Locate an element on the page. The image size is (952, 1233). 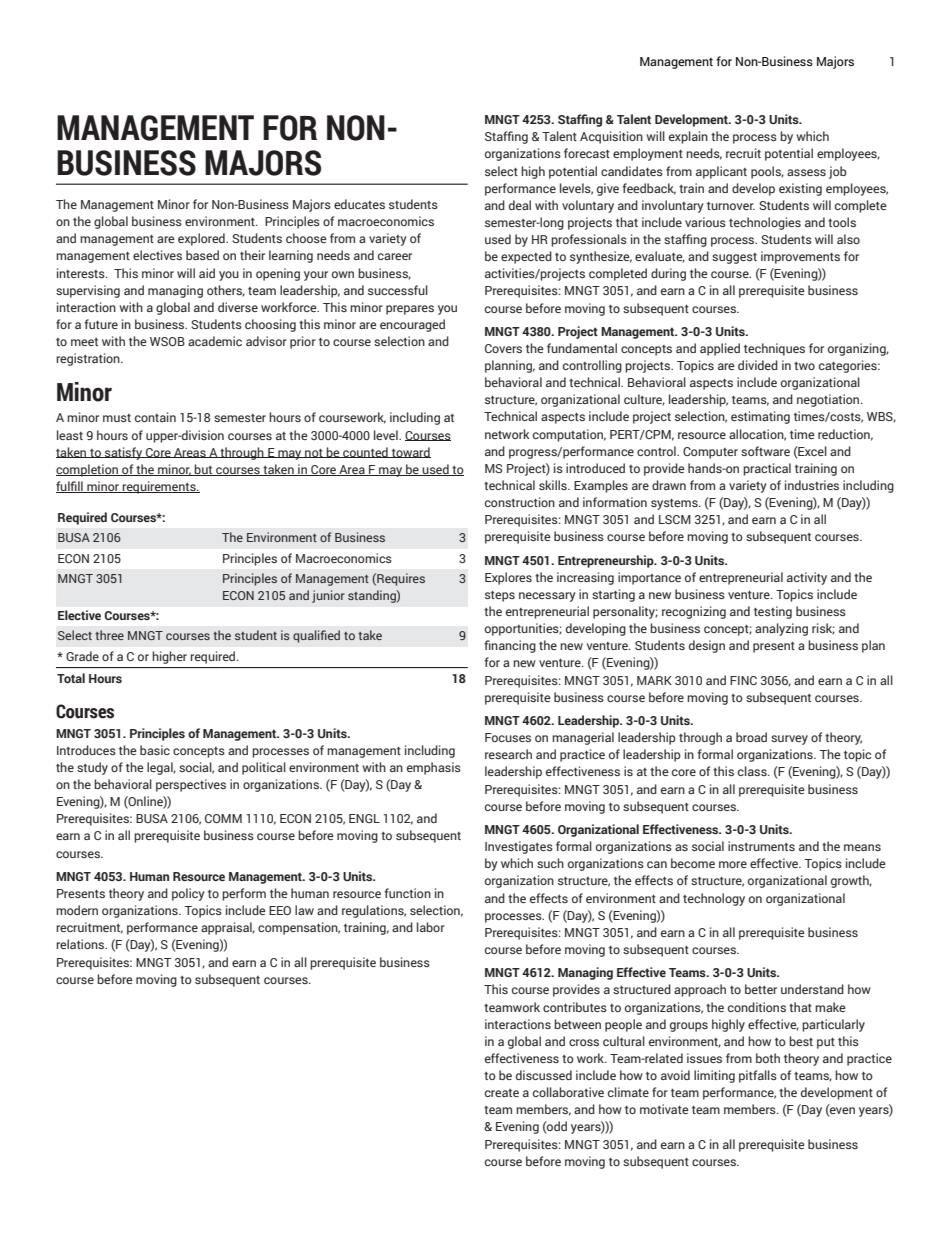
steps is located at coordinates (500, 596).
